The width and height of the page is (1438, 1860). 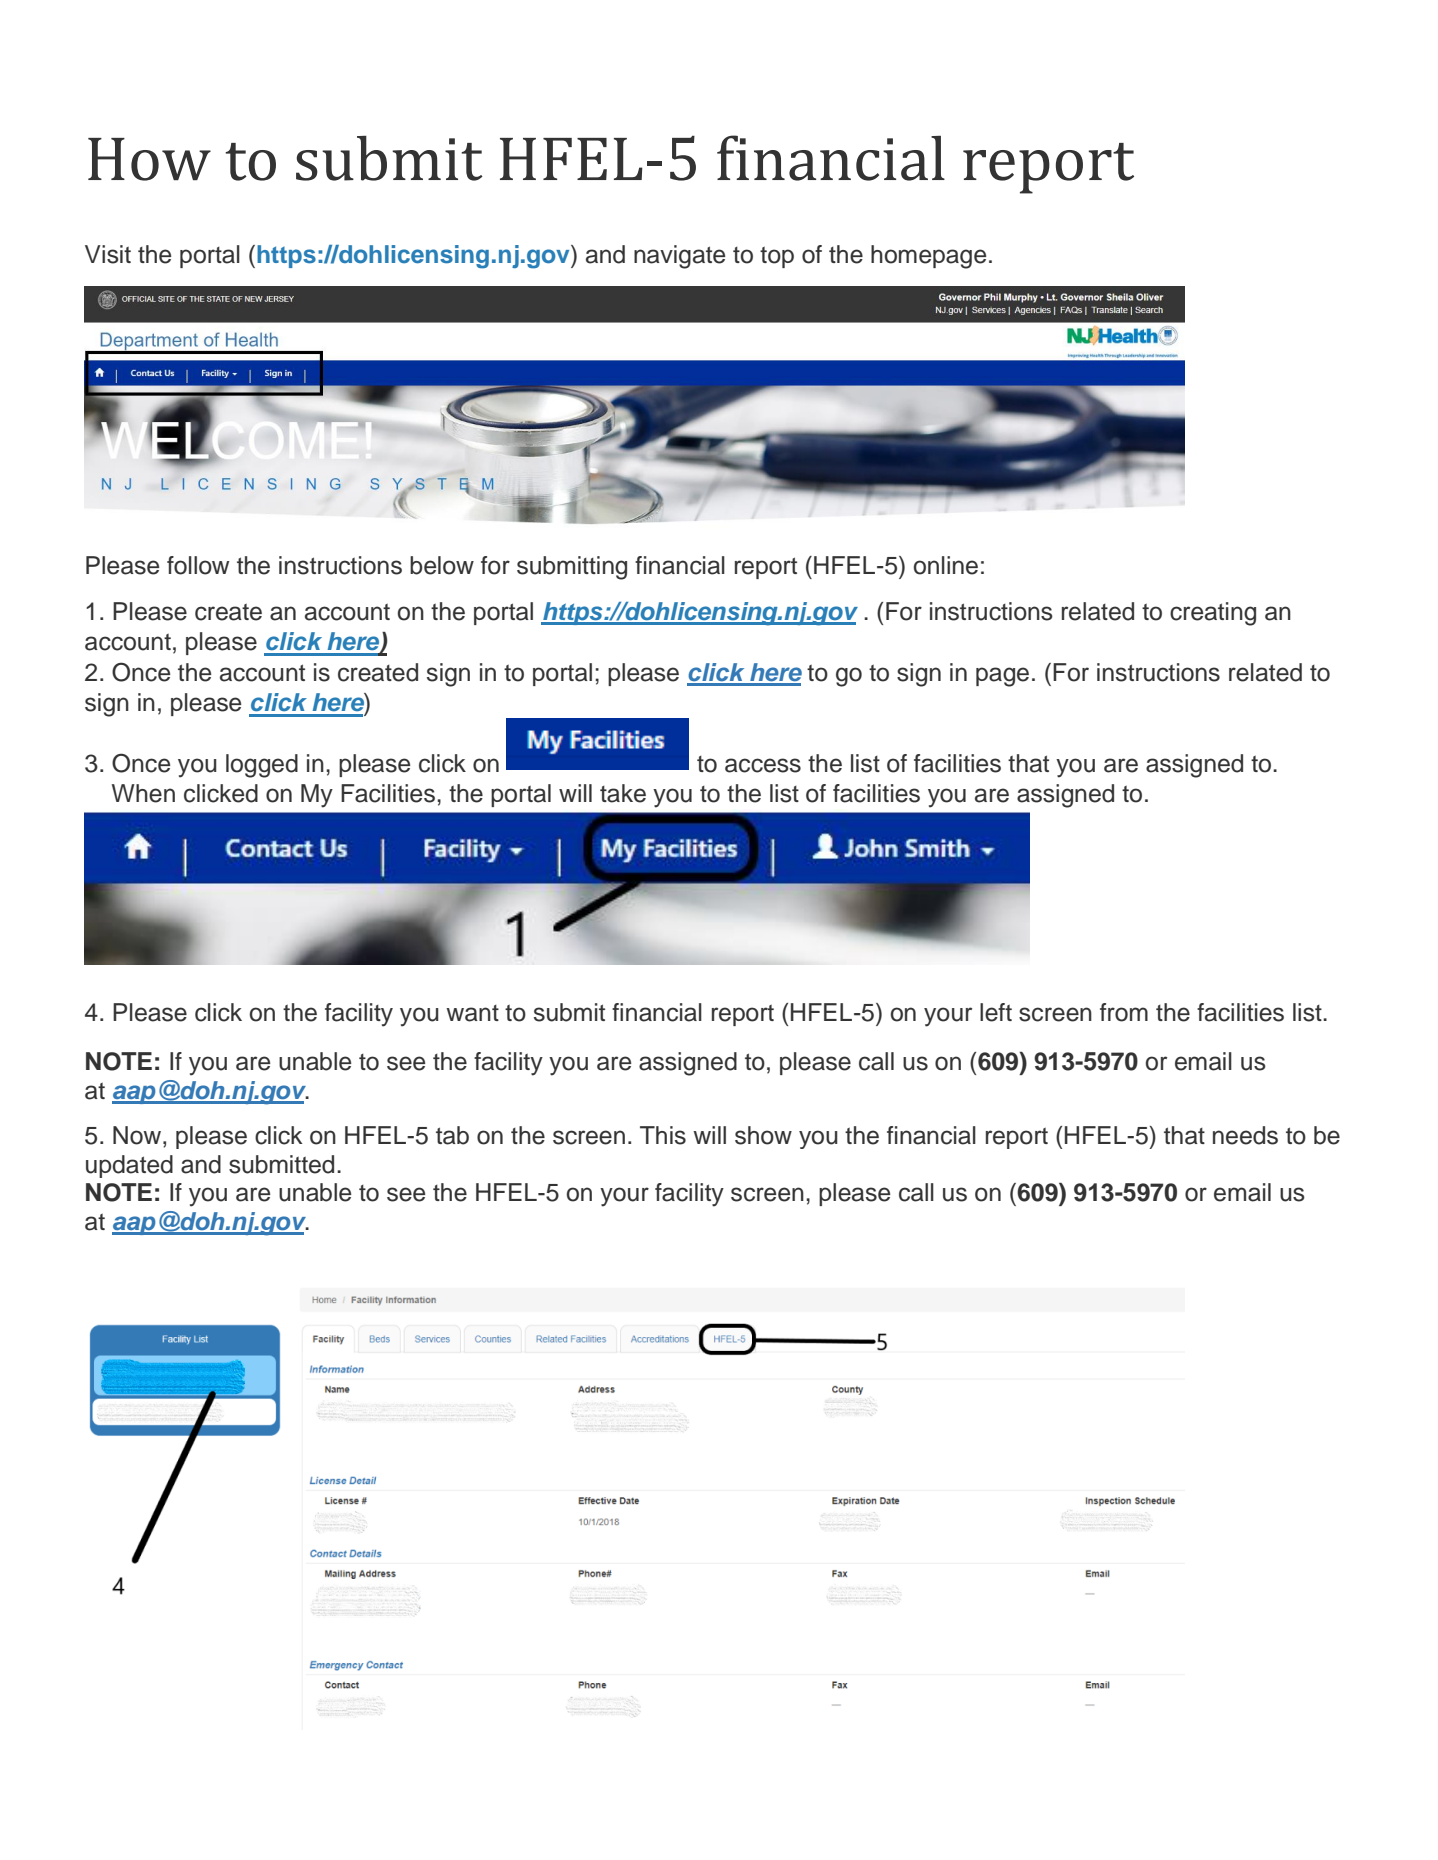 What do you see at coordinates (679, 257) in the page?
I see `navigate` at bounding box center [679, 257].
